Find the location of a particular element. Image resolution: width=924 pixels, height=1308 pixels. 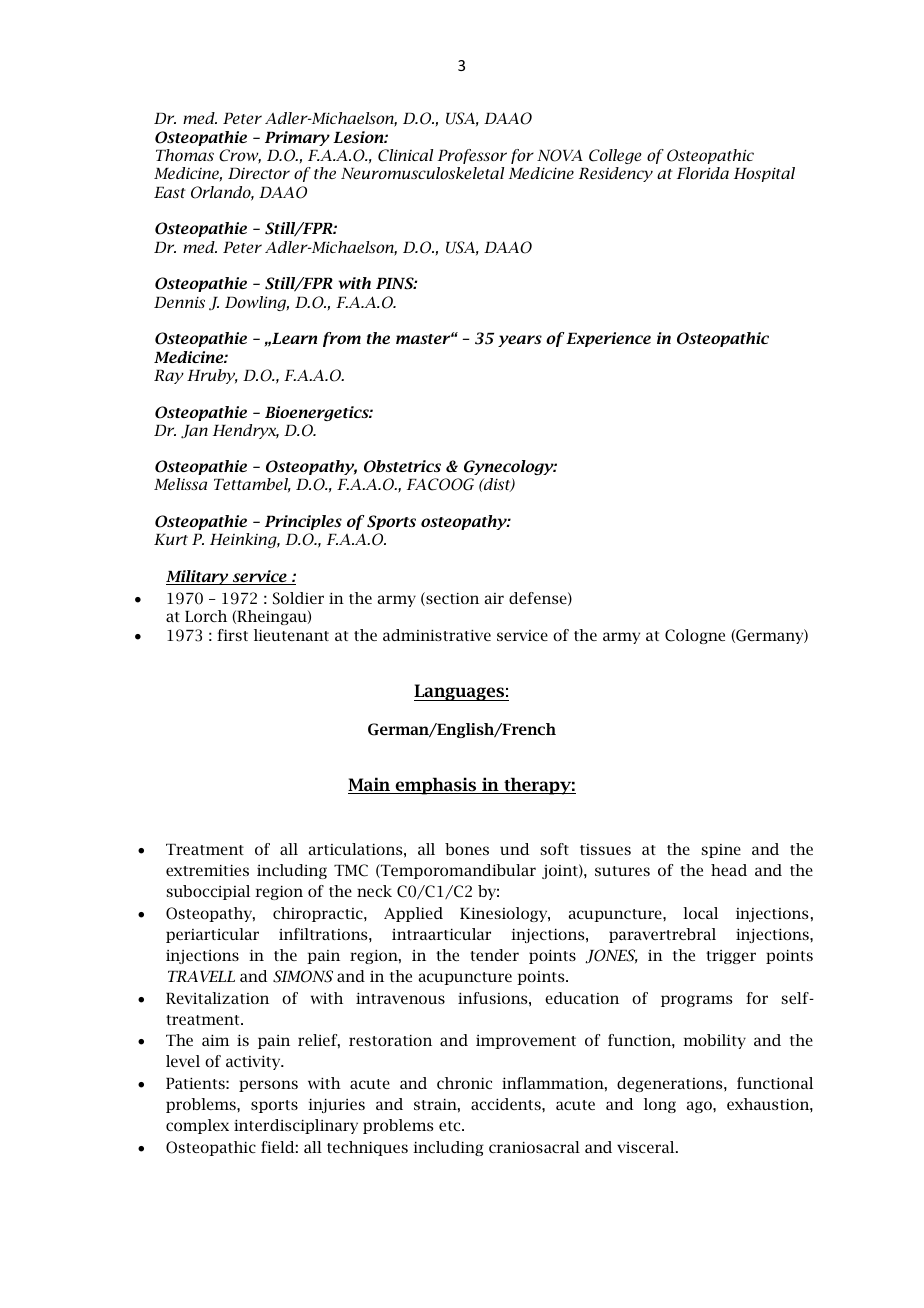

Experience is located at coordinates (608, 339).
